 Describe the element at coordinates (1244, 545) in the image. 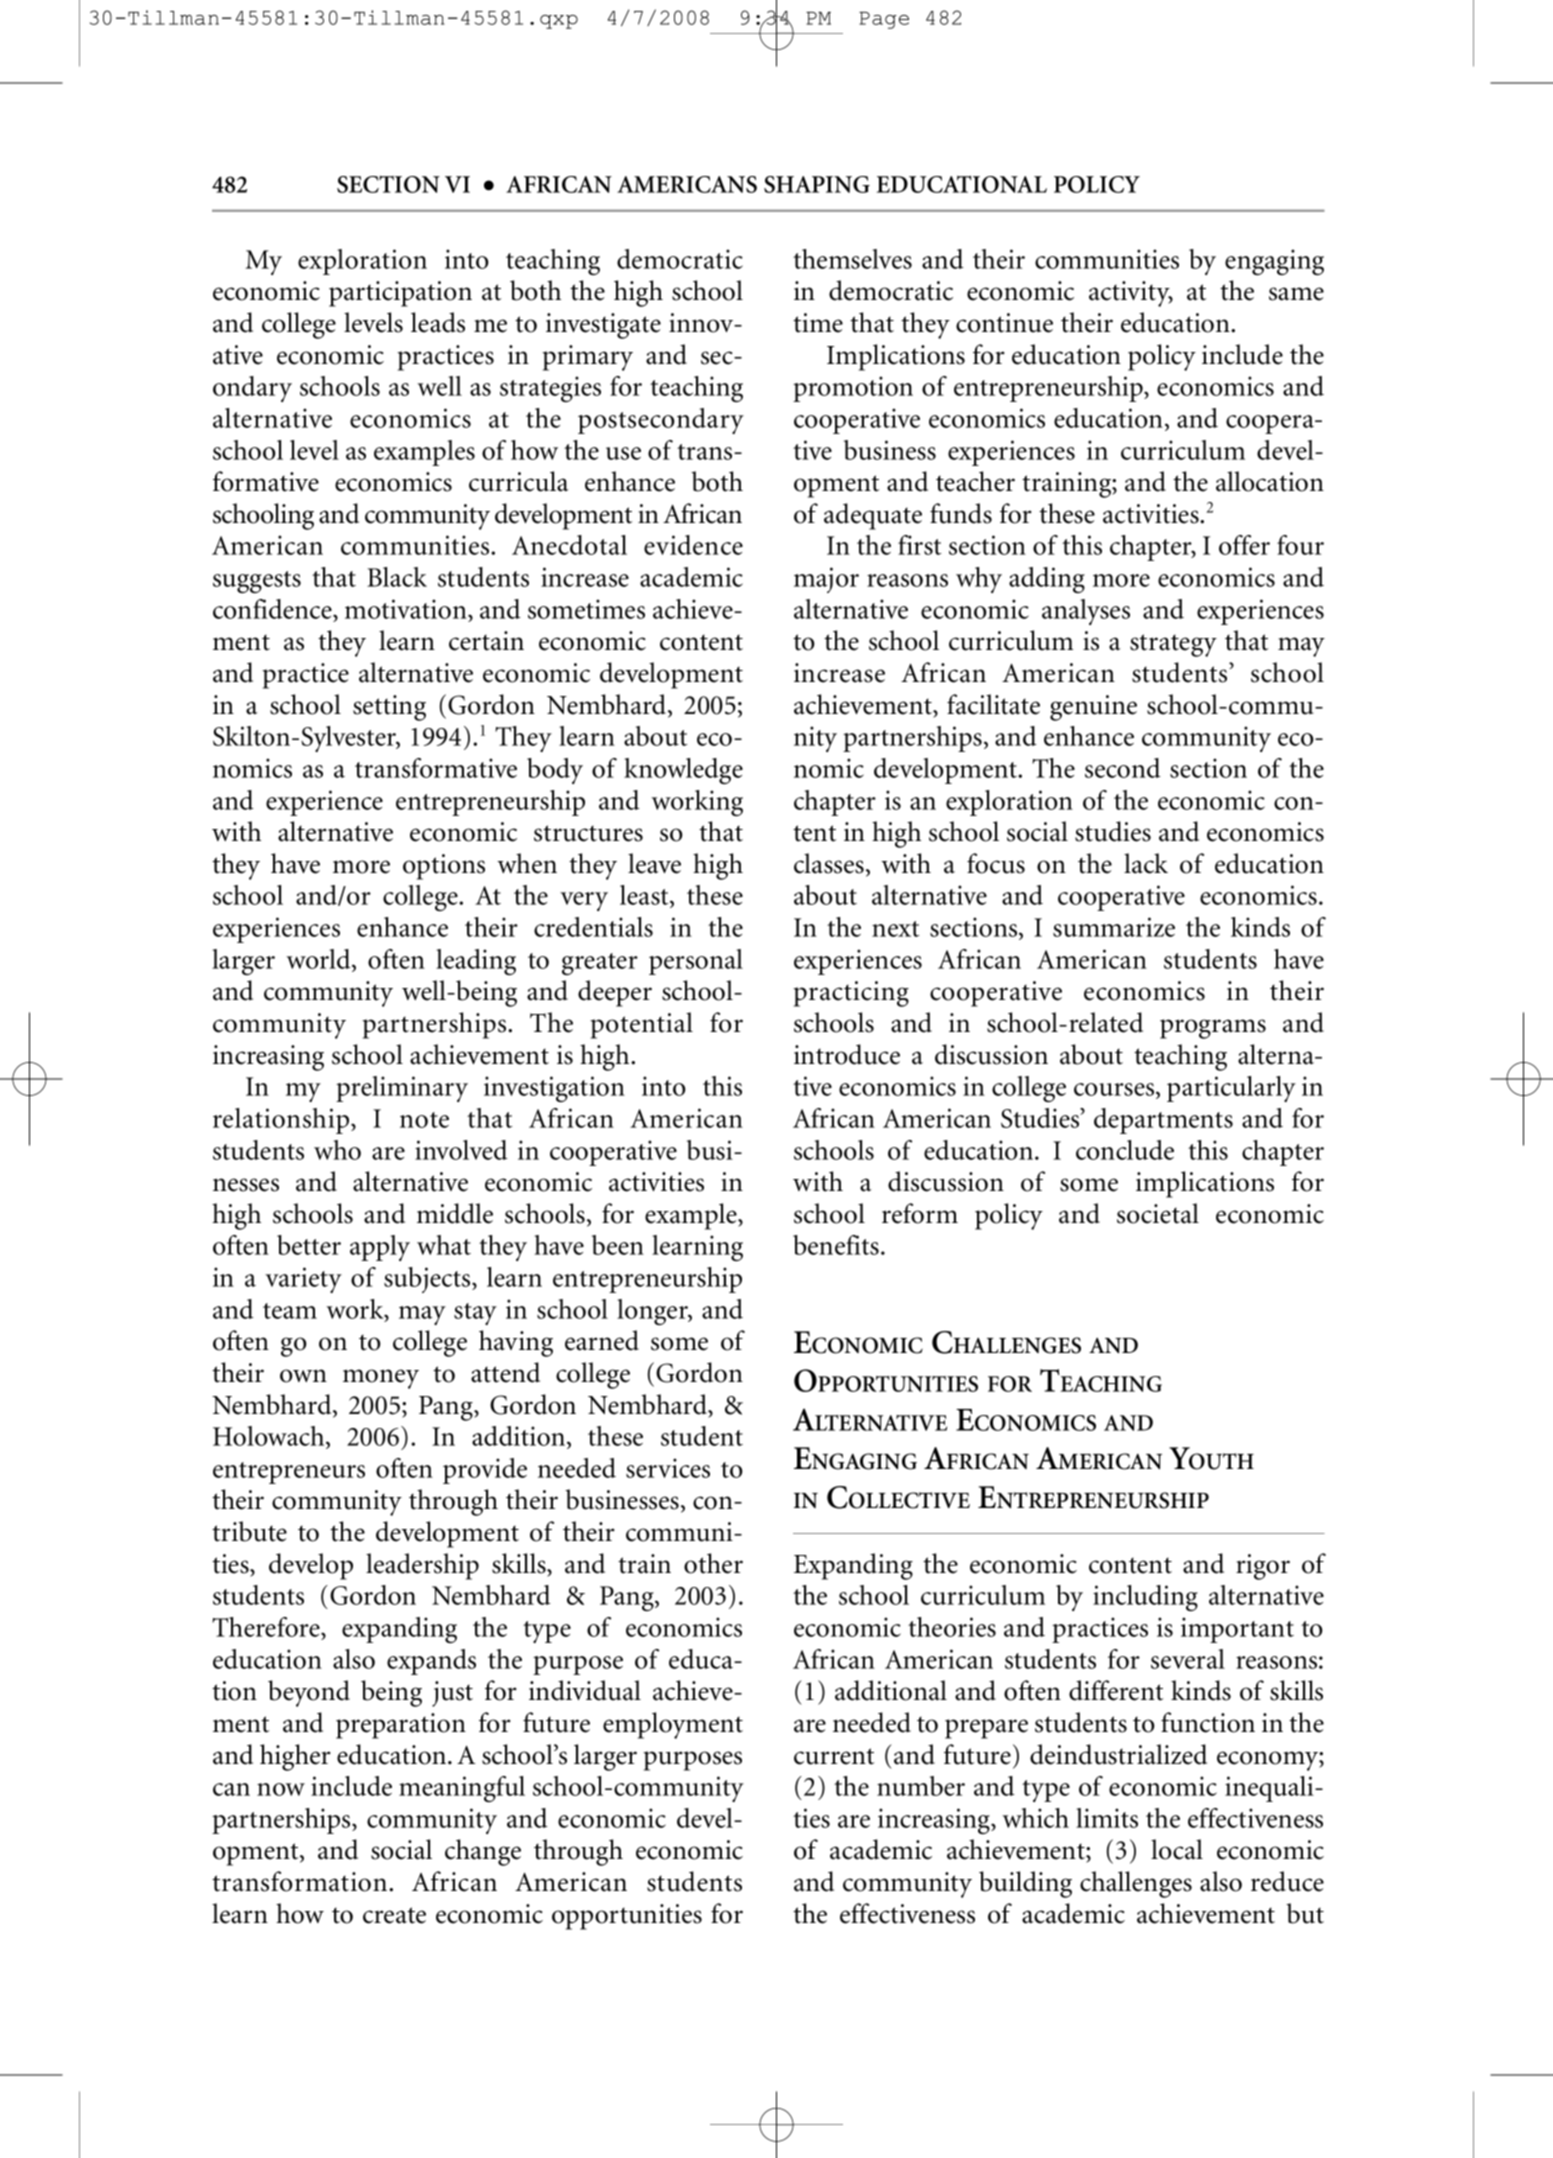

I see `offer` at that location.
